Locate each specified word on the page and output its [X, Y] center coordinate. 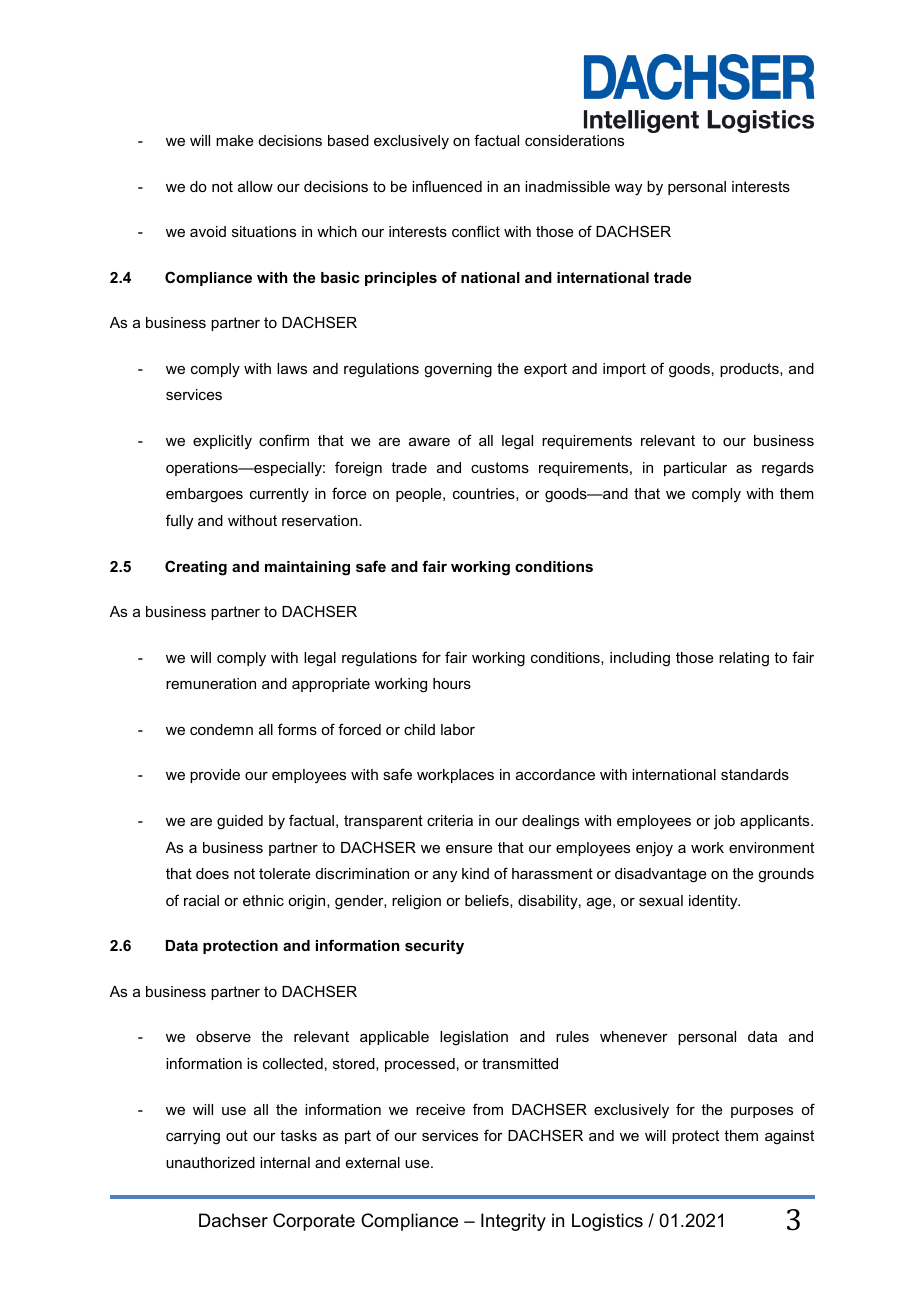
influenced [447, 186]
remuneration [211, 683]
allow [255, 186]
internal [285, 1162]
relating [744, 659]
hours [452, 683]
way [628, 190]
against [789, 1137]
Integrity [513, 1222]
